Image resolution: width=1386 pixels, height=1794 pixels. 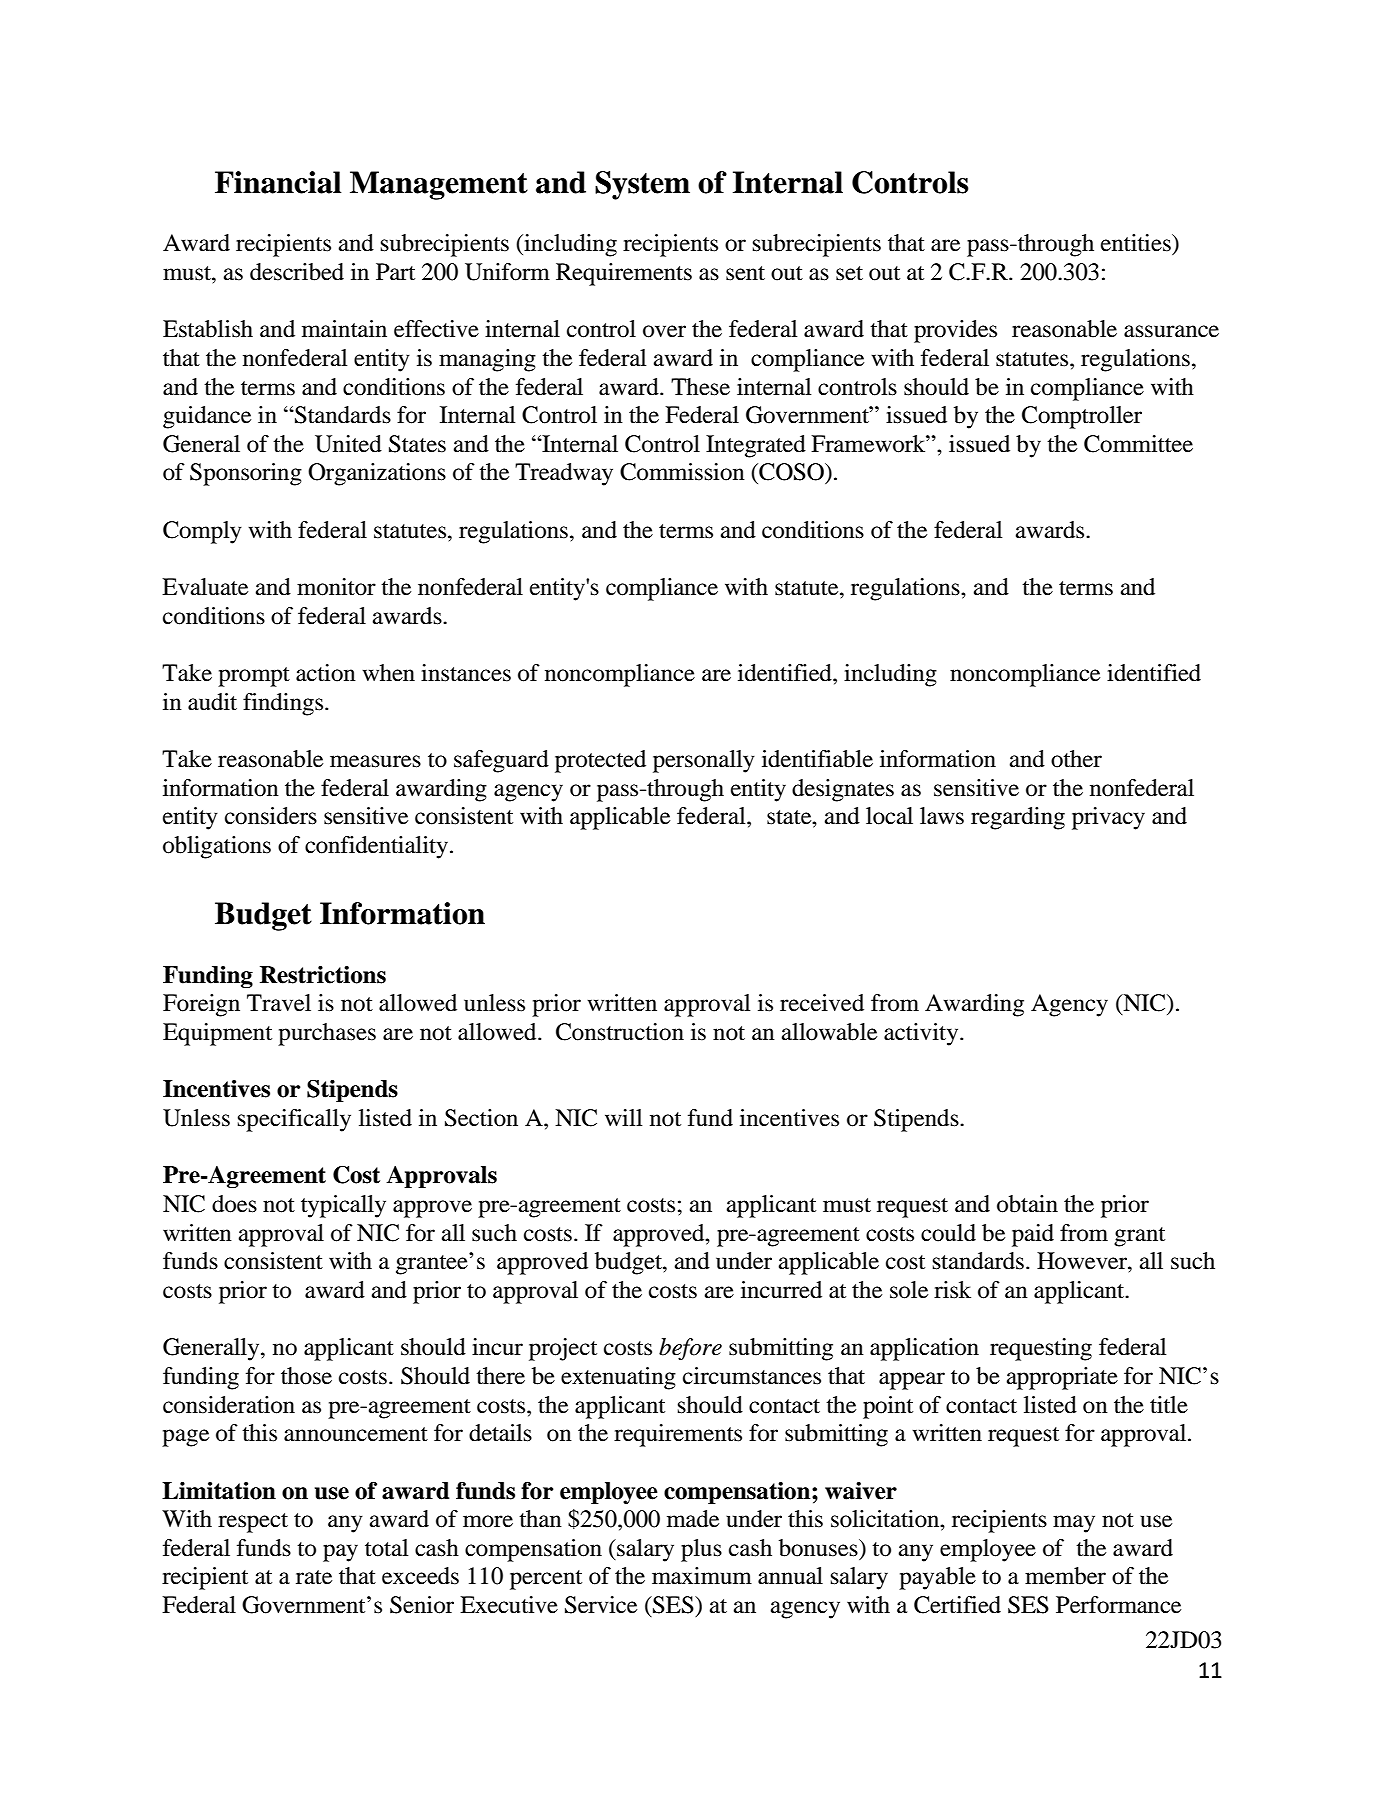 I want to click on Financial, so click(x=278, y=182).
